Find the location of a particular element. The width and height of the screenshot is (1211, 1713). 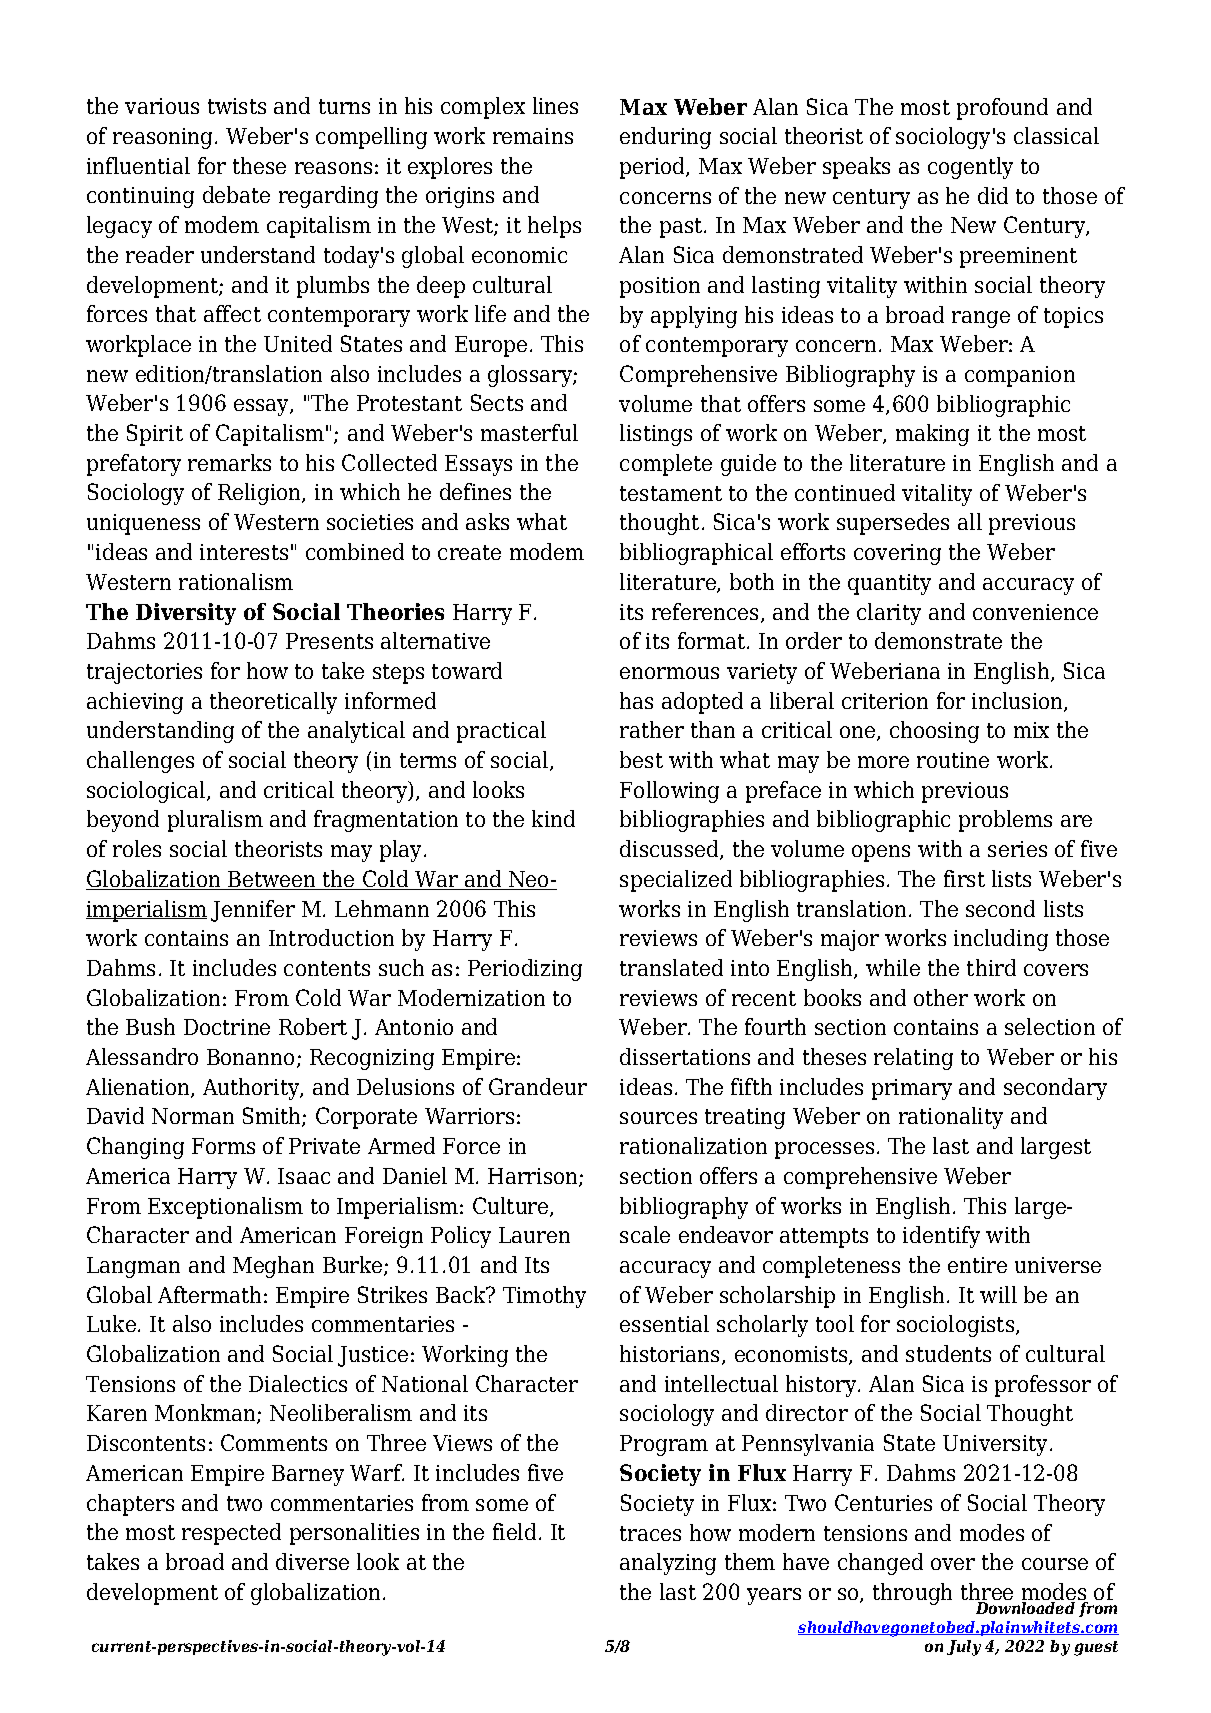

specialized is located at coordinates (676, 881).
